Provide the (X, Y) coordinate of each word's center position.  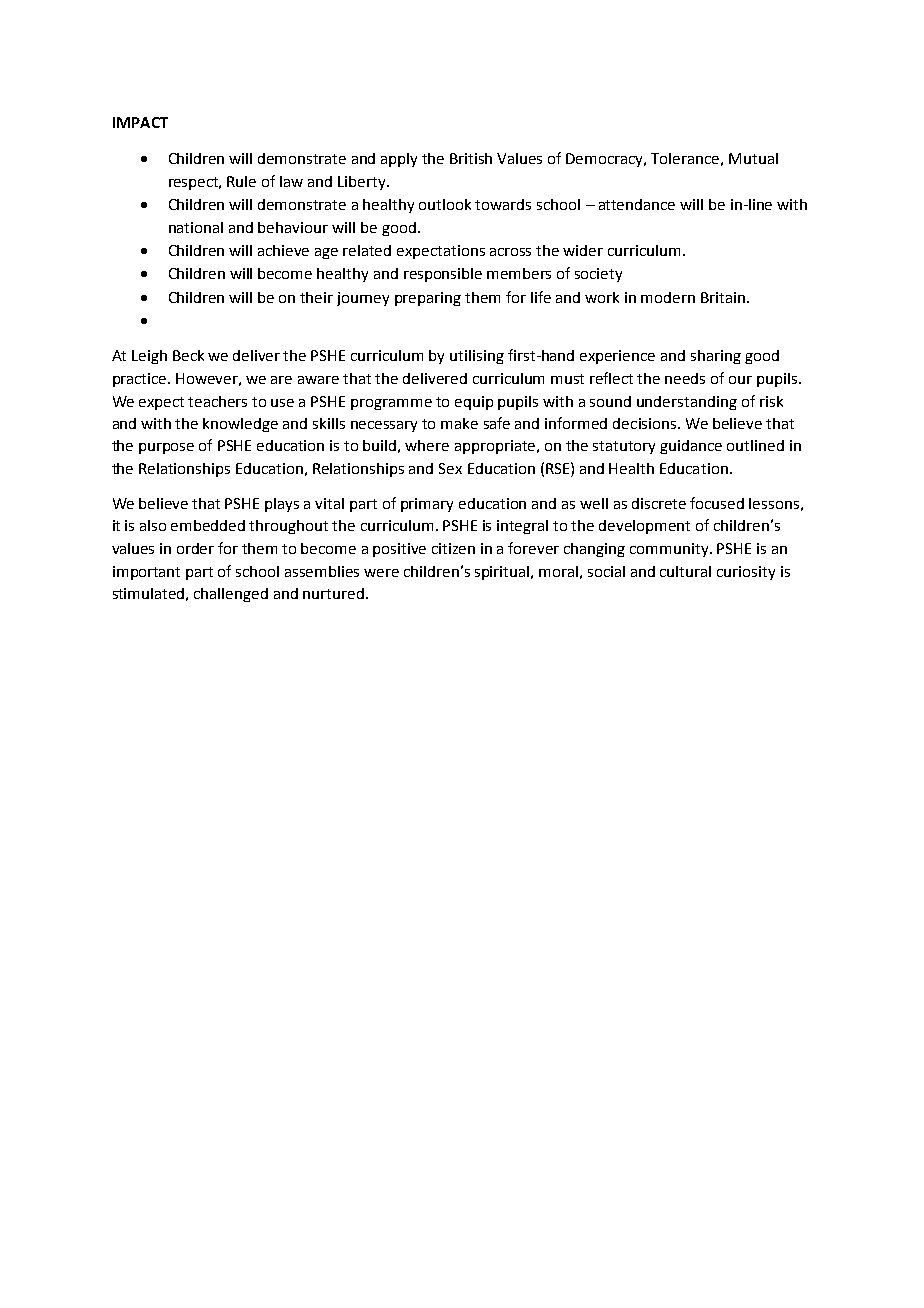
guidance (691, 447)
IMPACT (140, 122)
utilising (477, 357)
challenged (231, 595)
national (196, 227)
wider (583, 250)
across (510, 252)
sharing (716, 357)
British (471, 158)
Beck (188, 355)
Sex (450, 468)
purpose (166, 448)
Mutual (753, 158)
